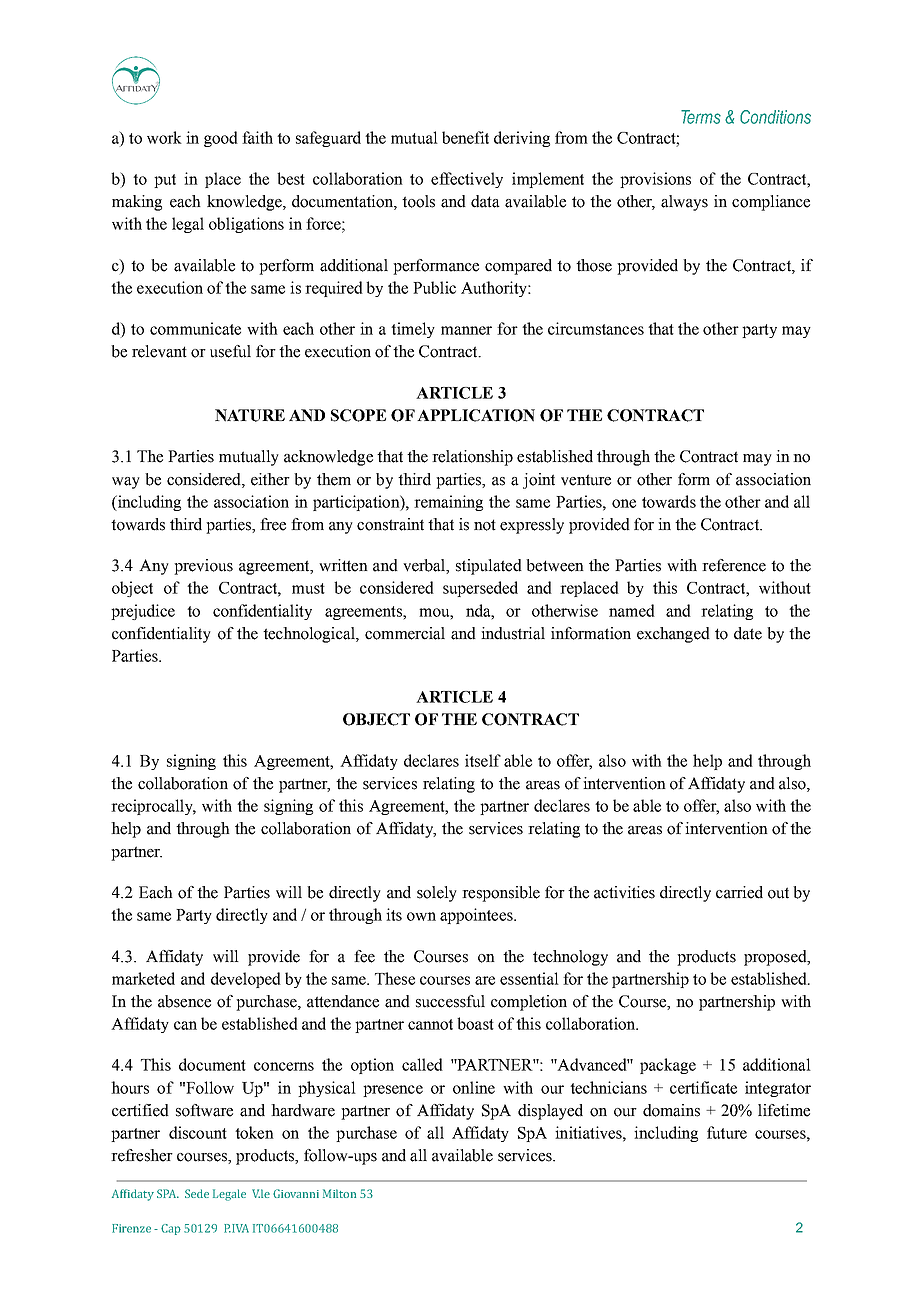 This image has width=924, height=1307. Describe the element at coordinates (465, 137) in the image. I see `benefit` at that location.
